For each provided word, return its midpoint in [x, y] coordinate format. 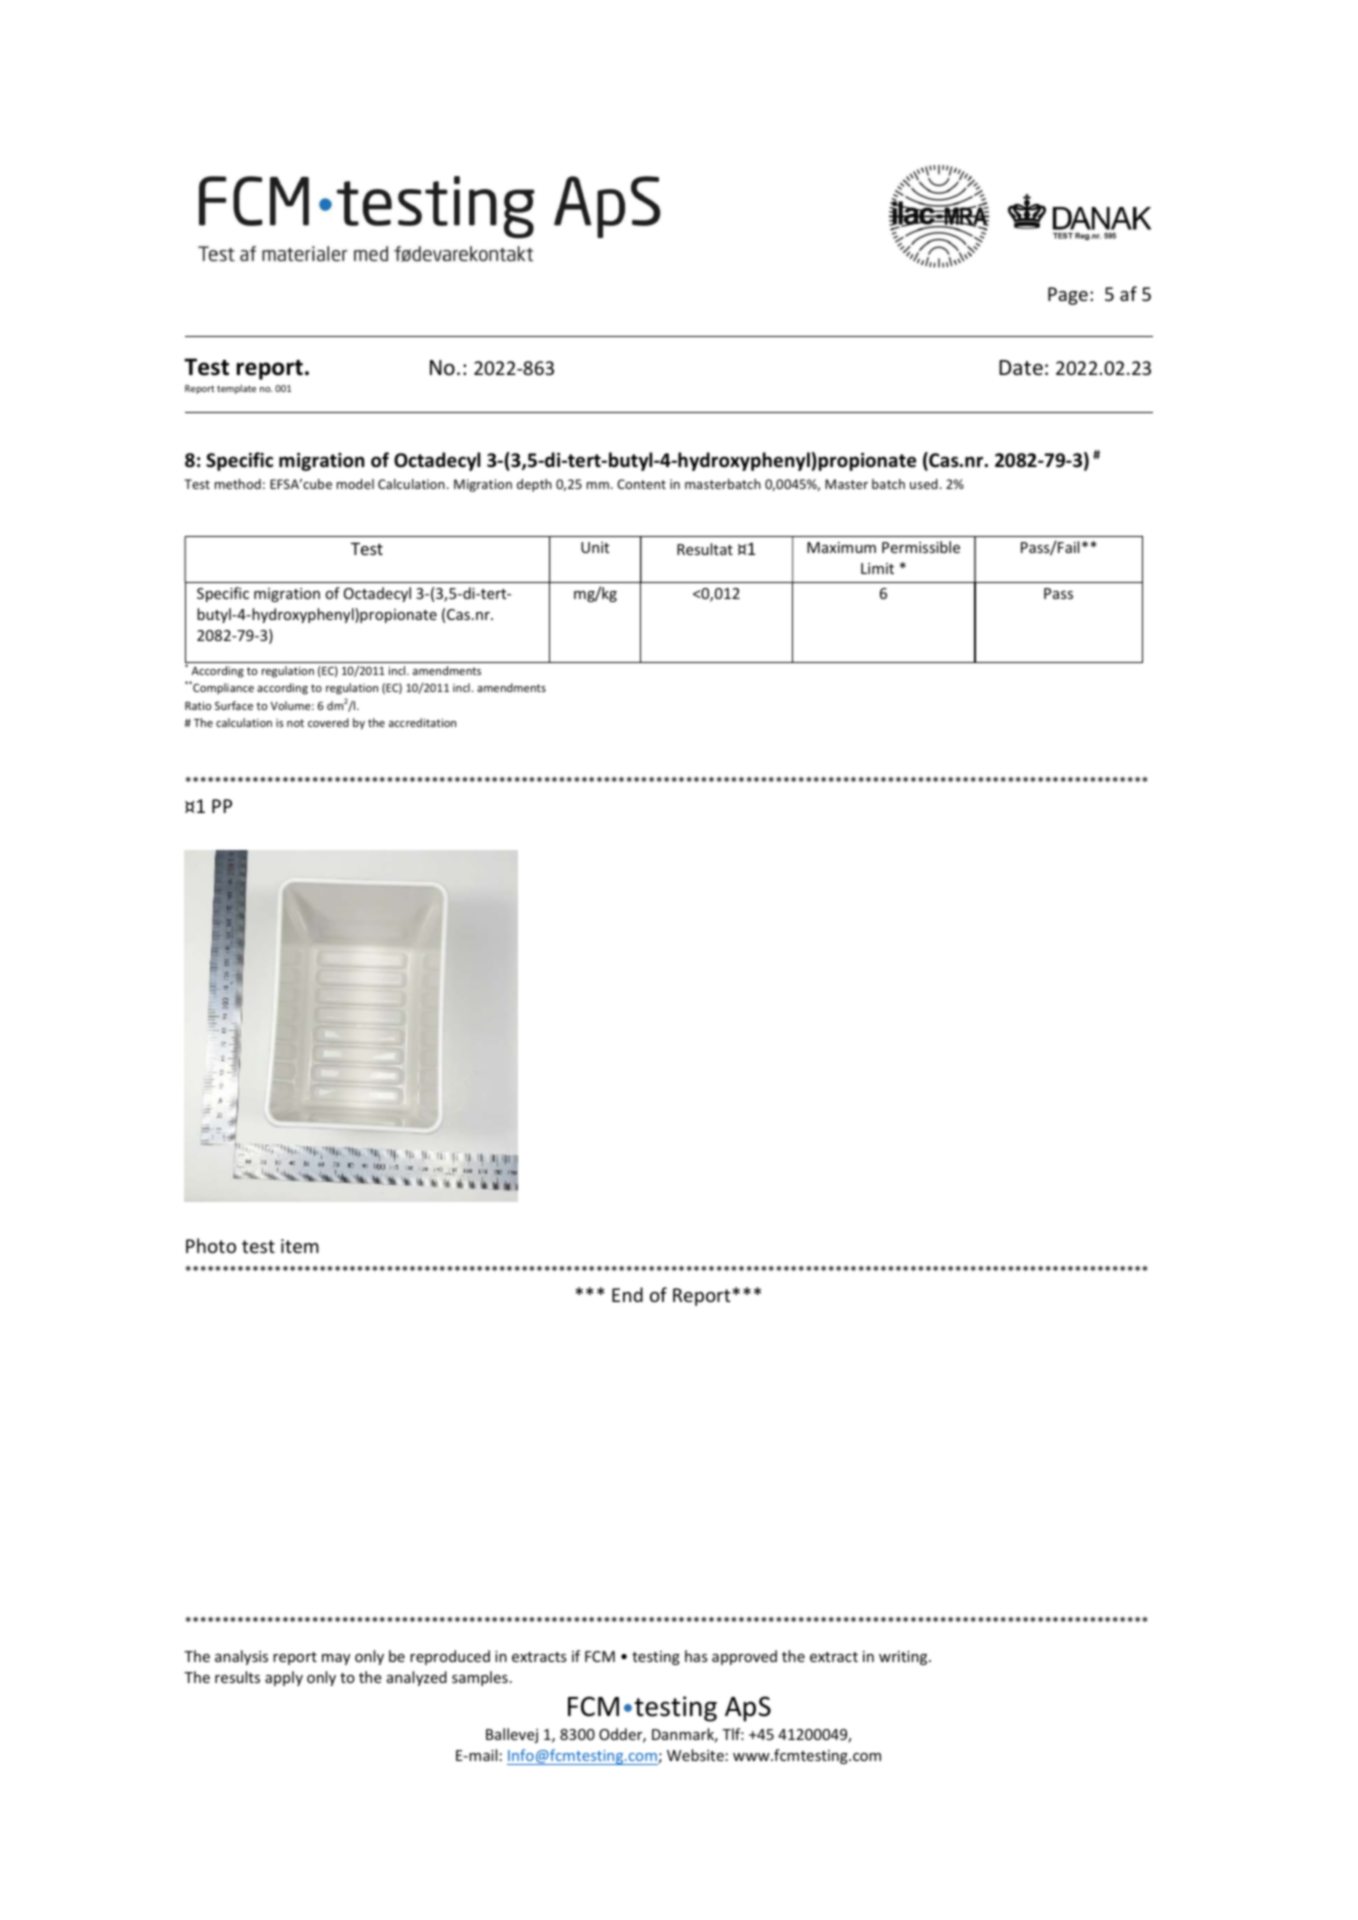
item [300, 1246]
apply [284, 1678]
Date [1021, 368]
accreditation [422, 722]
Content [641, 484]
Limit [877, 568]
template [236, 389]
